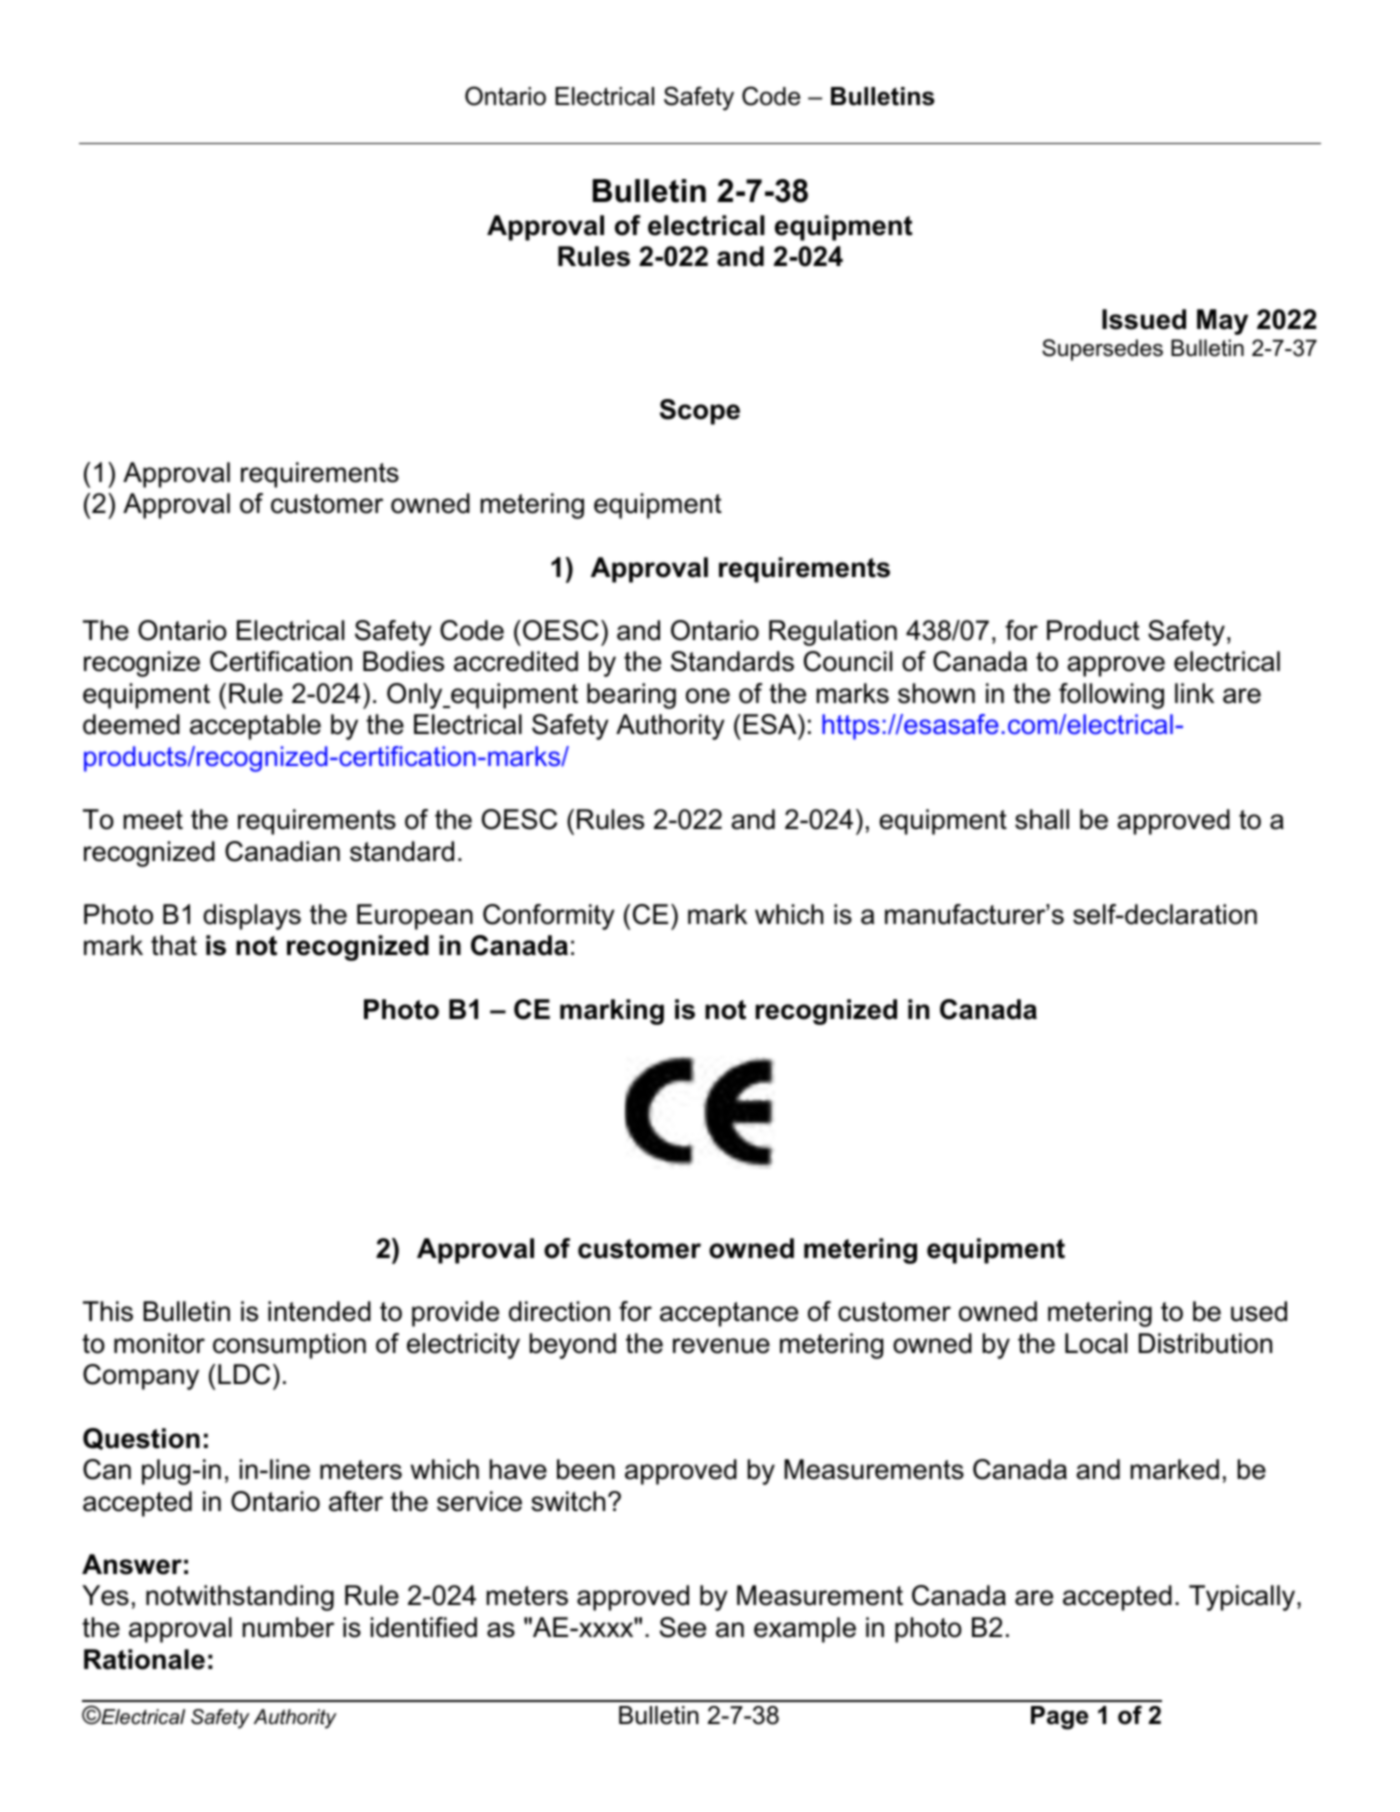 Image resolution: width=1400 pixels, height=1812 pixels. I want to click on Scope, so click(700, 412).
